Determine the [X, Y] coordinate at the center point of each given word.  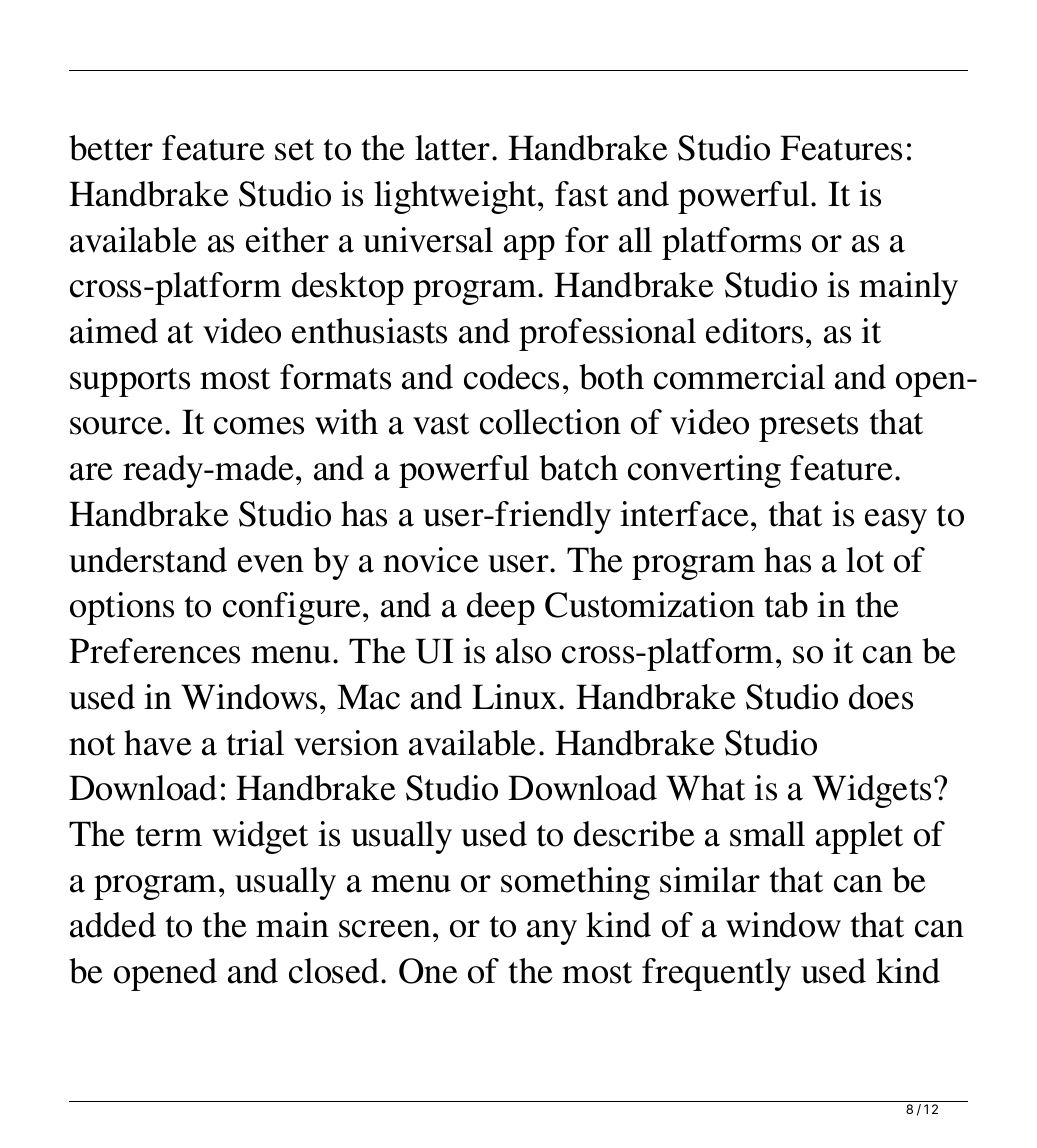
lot [865, 560]
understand [148, 560]
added [113, 925]
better [111, 148]
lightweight [456, 197]
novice [431, 560]
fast [581, 194]
